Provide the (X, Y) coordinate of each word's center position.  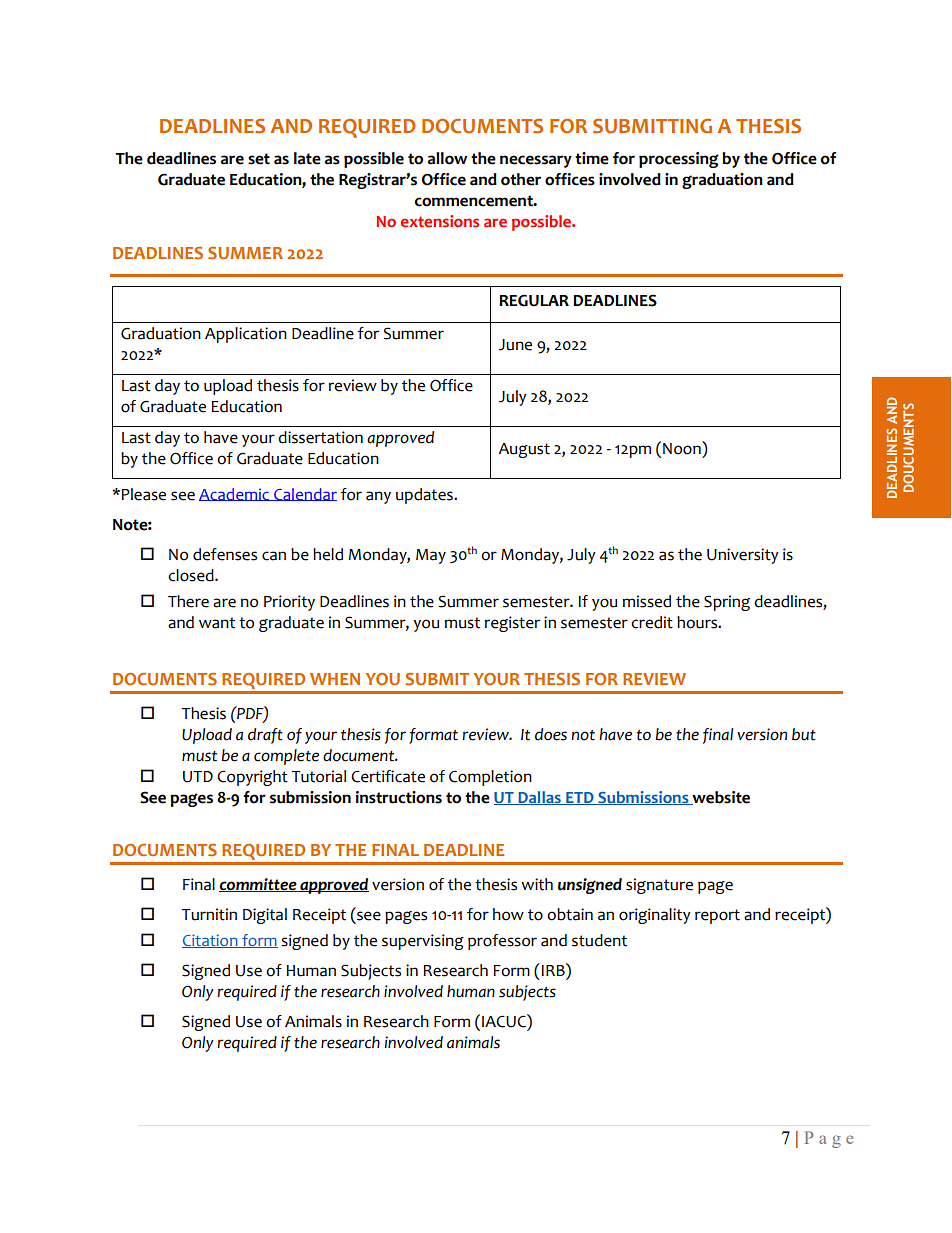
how (508, 914)
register (512, 624)
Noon (683, 448)
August (524, 450)
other (521, 179)
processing (679, 160)
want (217, 623)
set (259, 159)
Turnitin (209, 914)
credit (652, 622)
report (717, 916)
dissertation (320, 437)
